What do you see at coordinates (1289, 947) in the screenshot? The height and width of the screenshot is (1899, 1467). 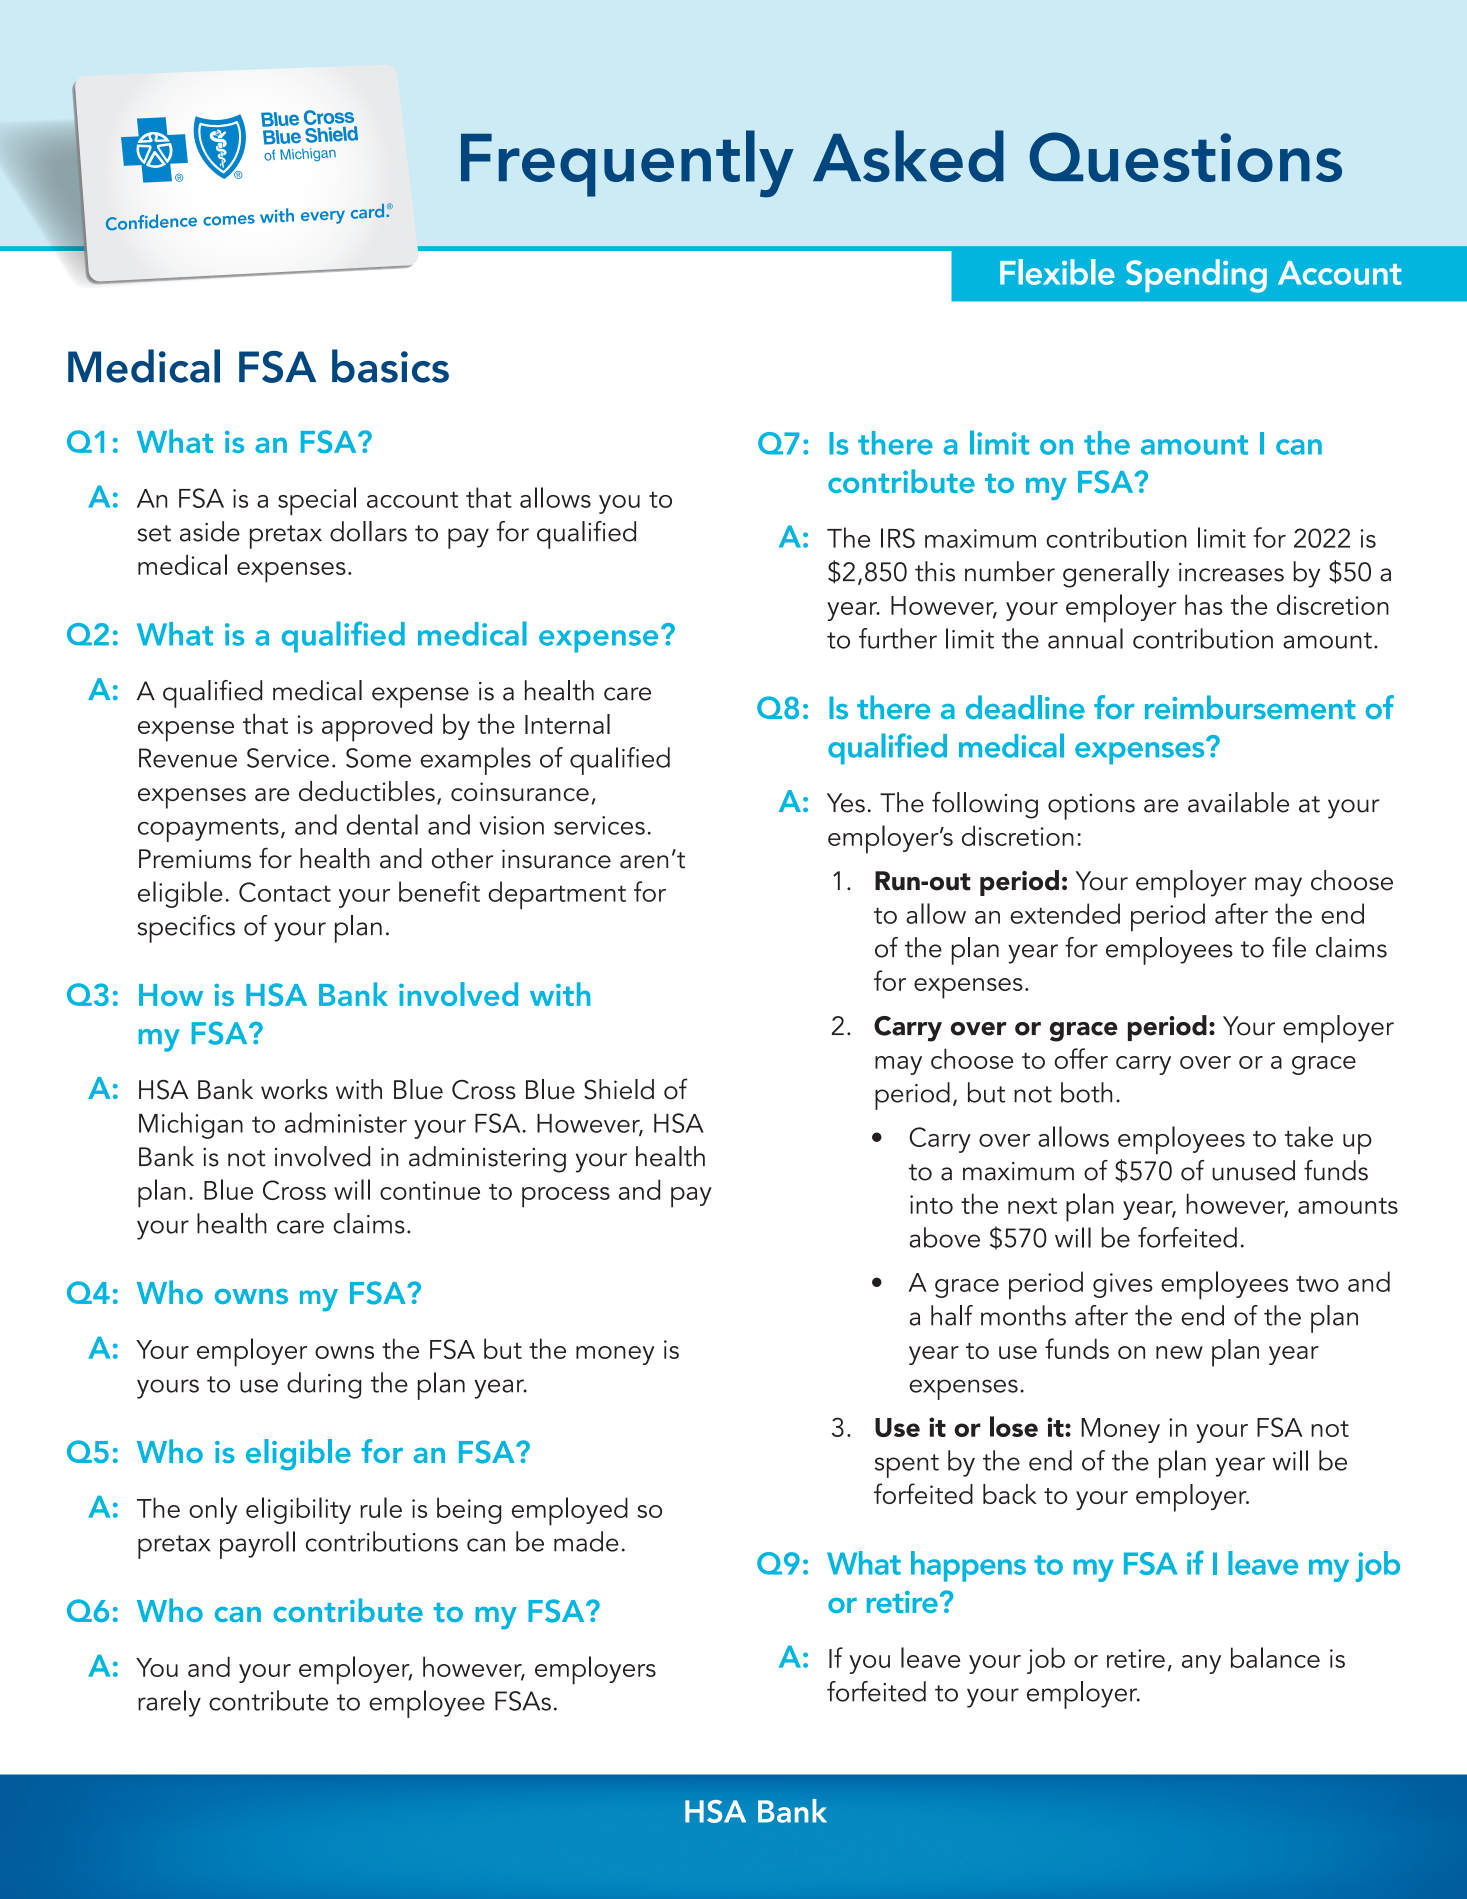 I see `file` at bounding box center [1289, 947].
